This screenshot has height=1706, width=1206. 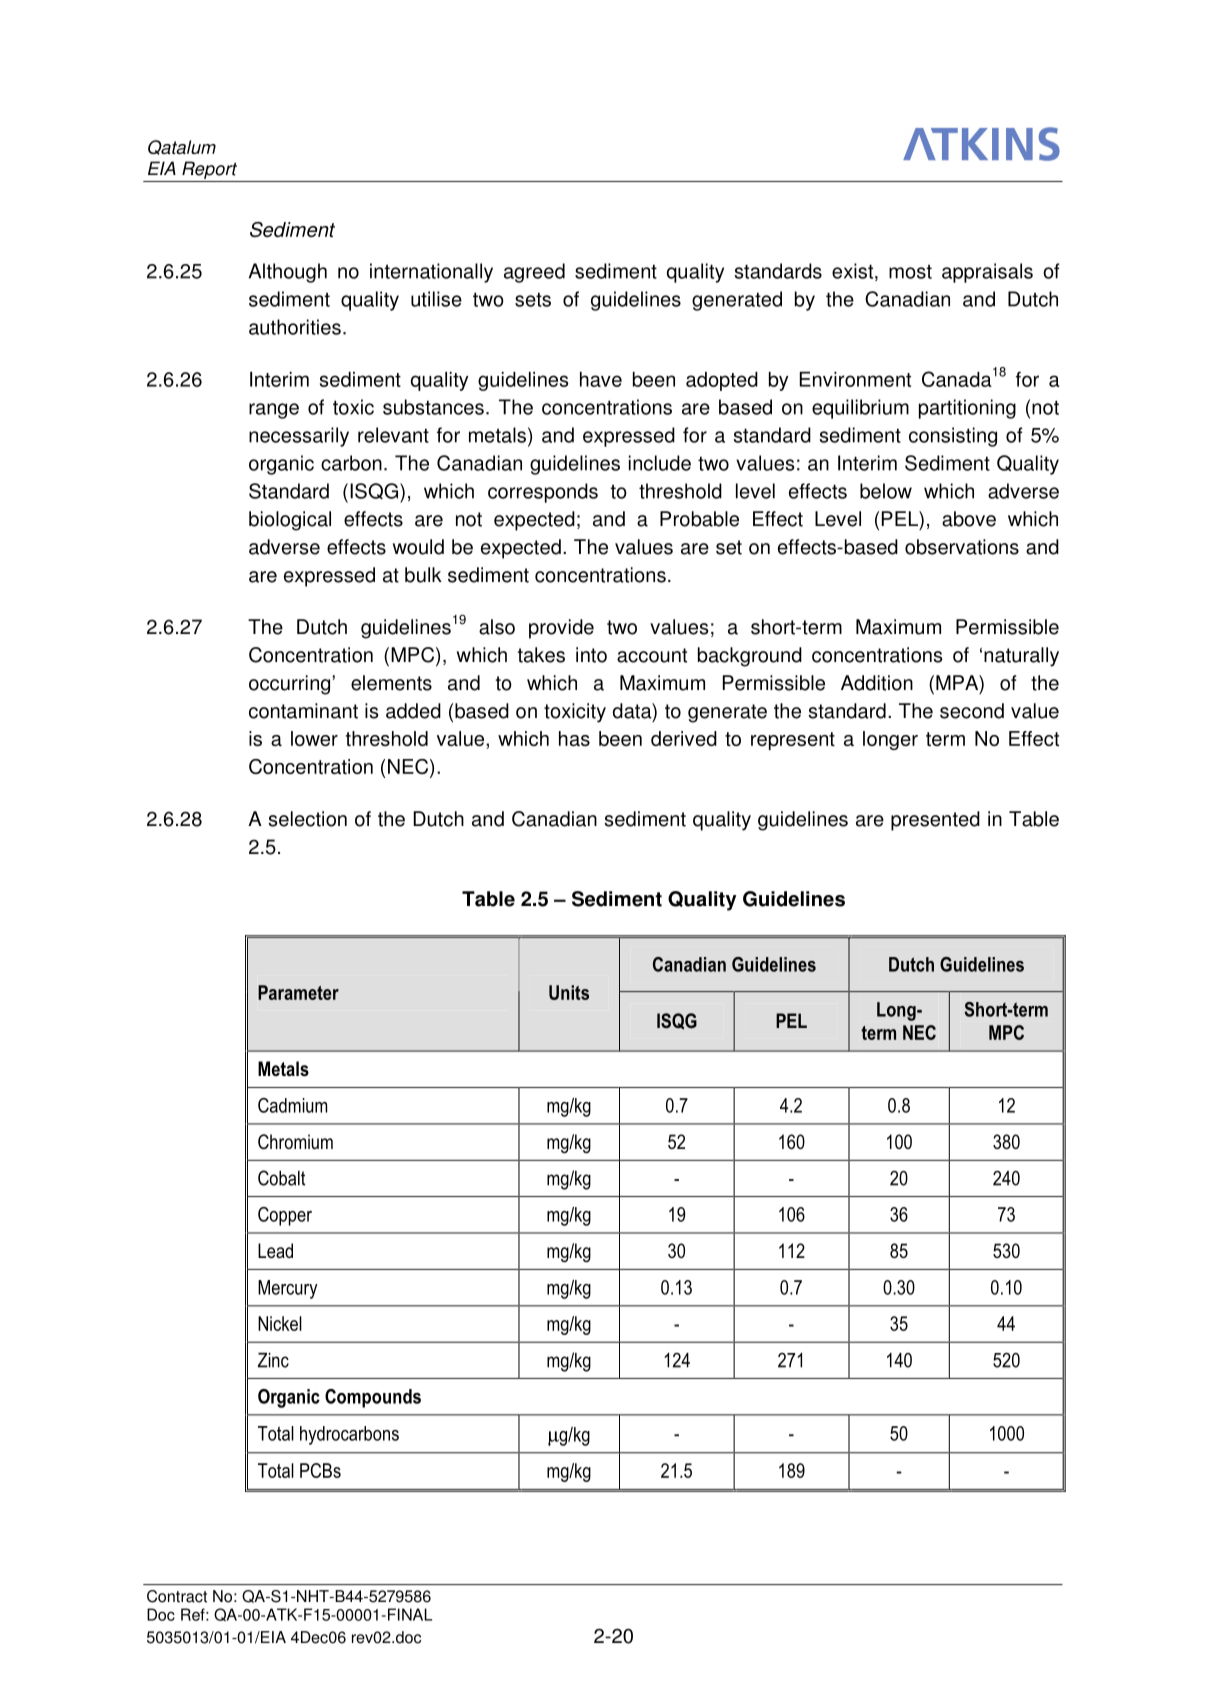 What do you see at coordinates (569, 992) in the screenshot?
I see `Units` at bounding box center [569, 992].
